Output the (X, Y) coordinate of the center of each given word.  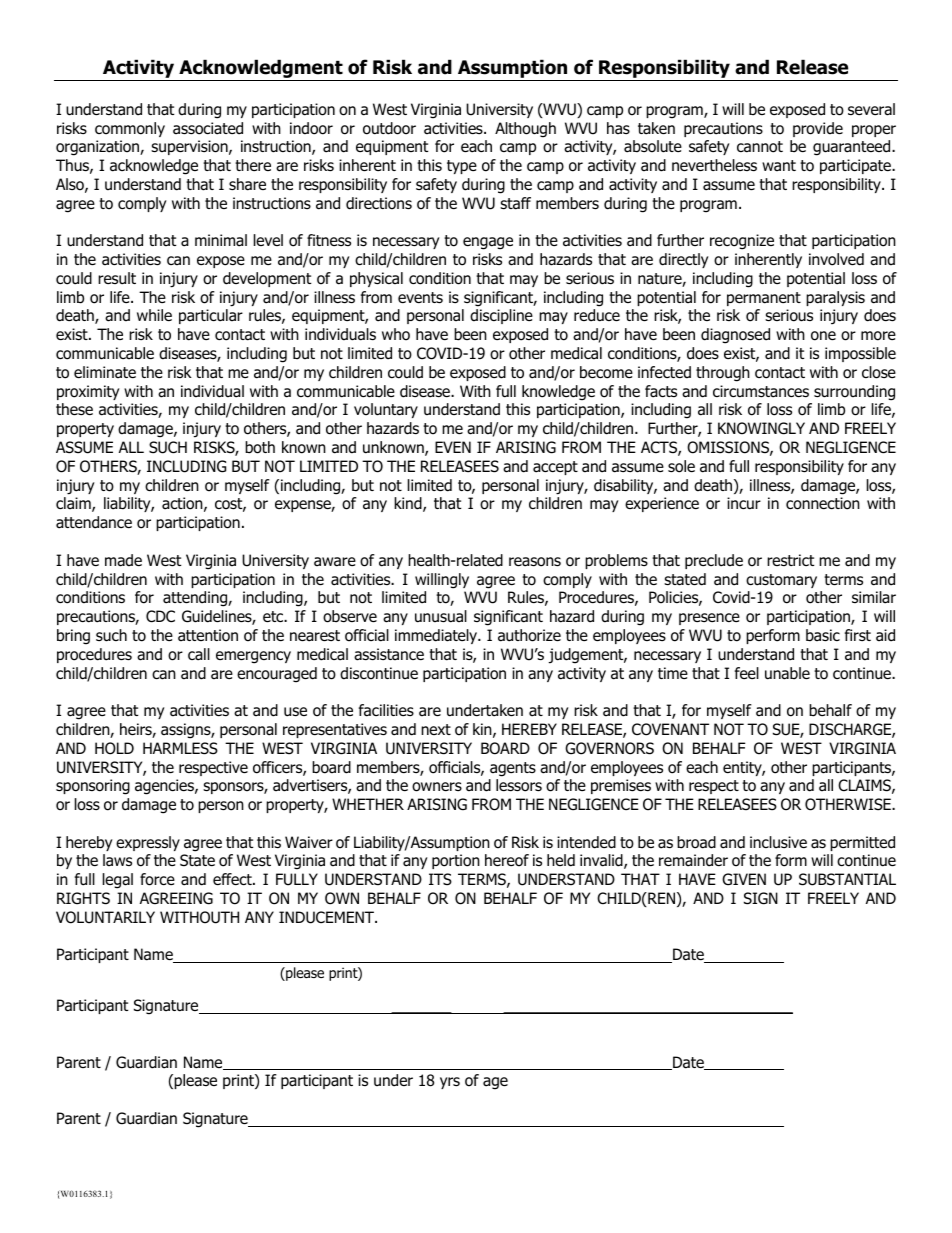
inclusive (778, 842)
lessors (519, 785)
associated (208, 128)
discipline (501, 316)
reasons (535, 562)
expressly (148, 843)
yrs (450, 1083)
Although (525, 130)
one (823, 336)
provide (818, 129)
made (123, 560)
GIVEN (744, 879)
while (154, 315)
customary (781, 581)
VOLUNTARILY (105, 917)
